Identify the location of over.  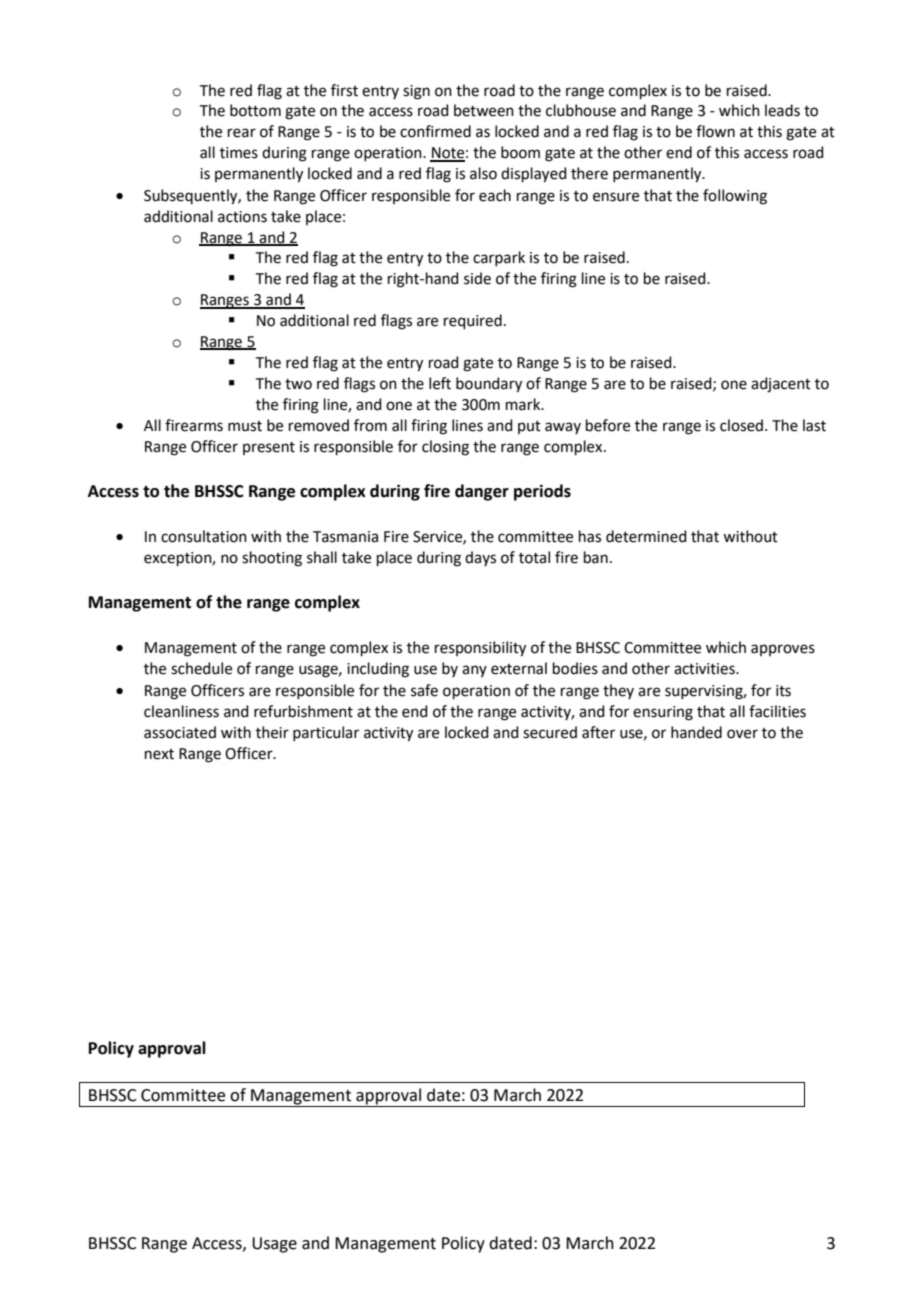
(742, 734).
